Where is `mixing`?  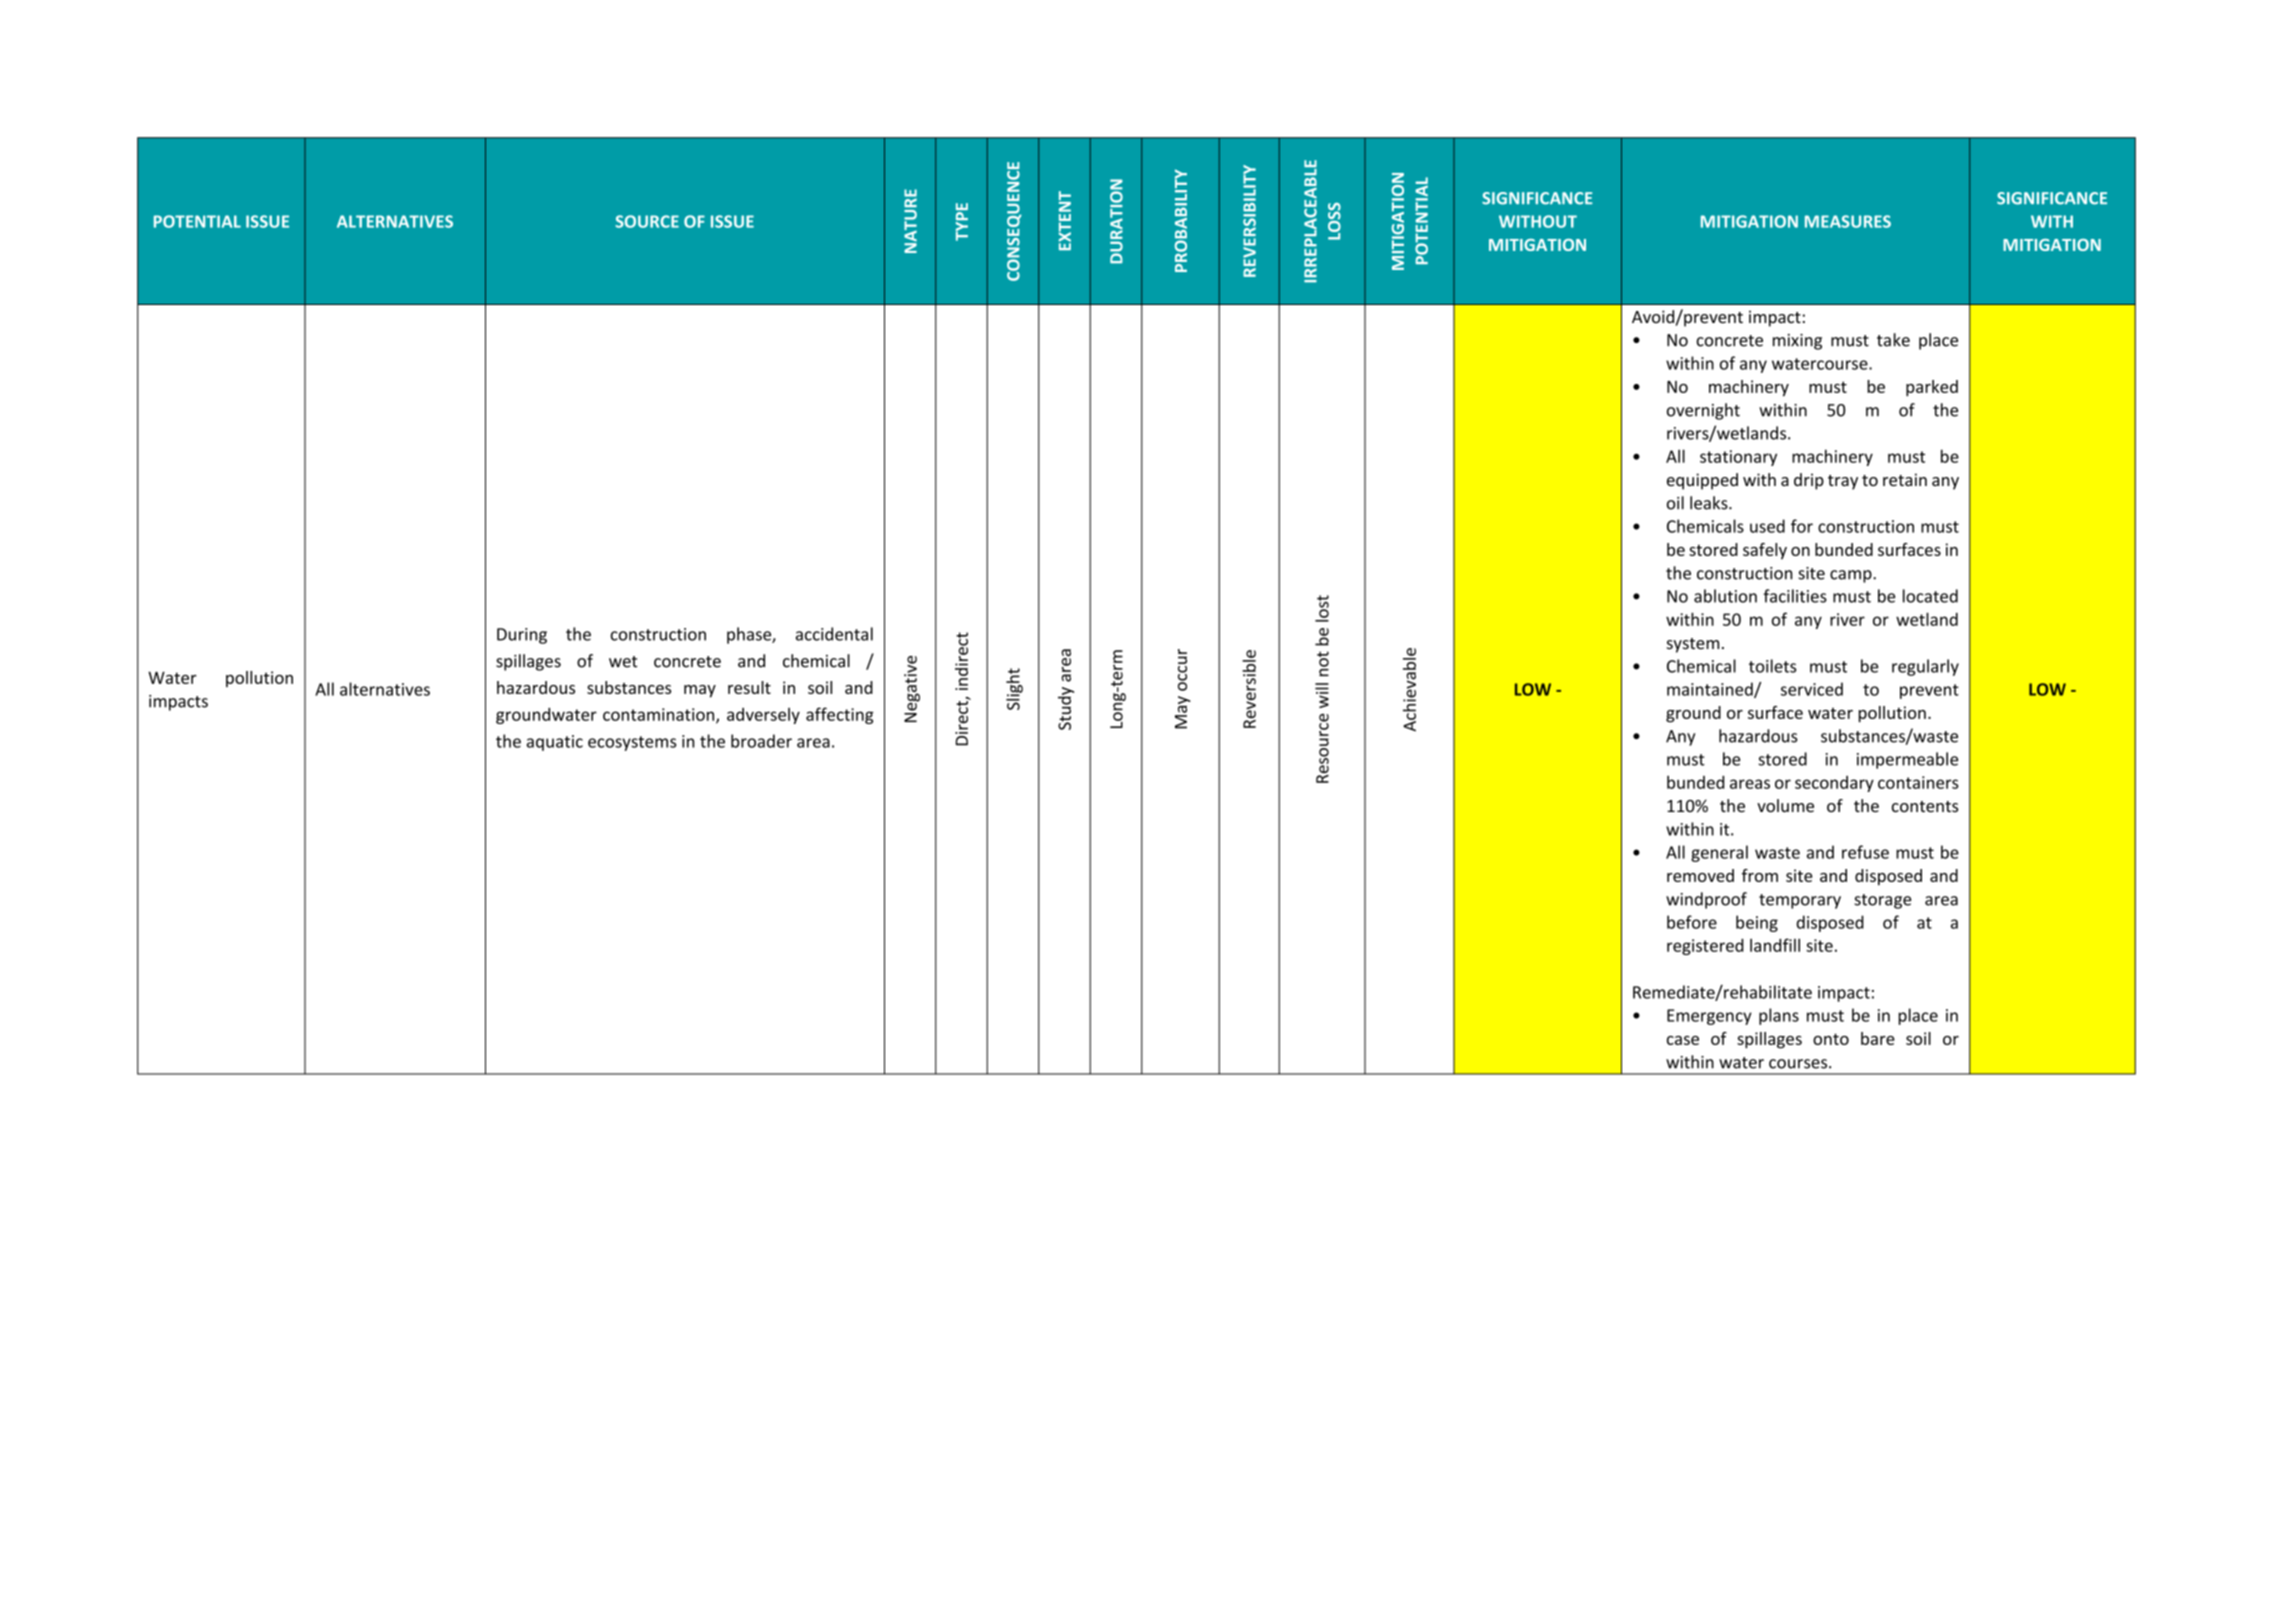
mixing is located at coordinates (1797, 342).
